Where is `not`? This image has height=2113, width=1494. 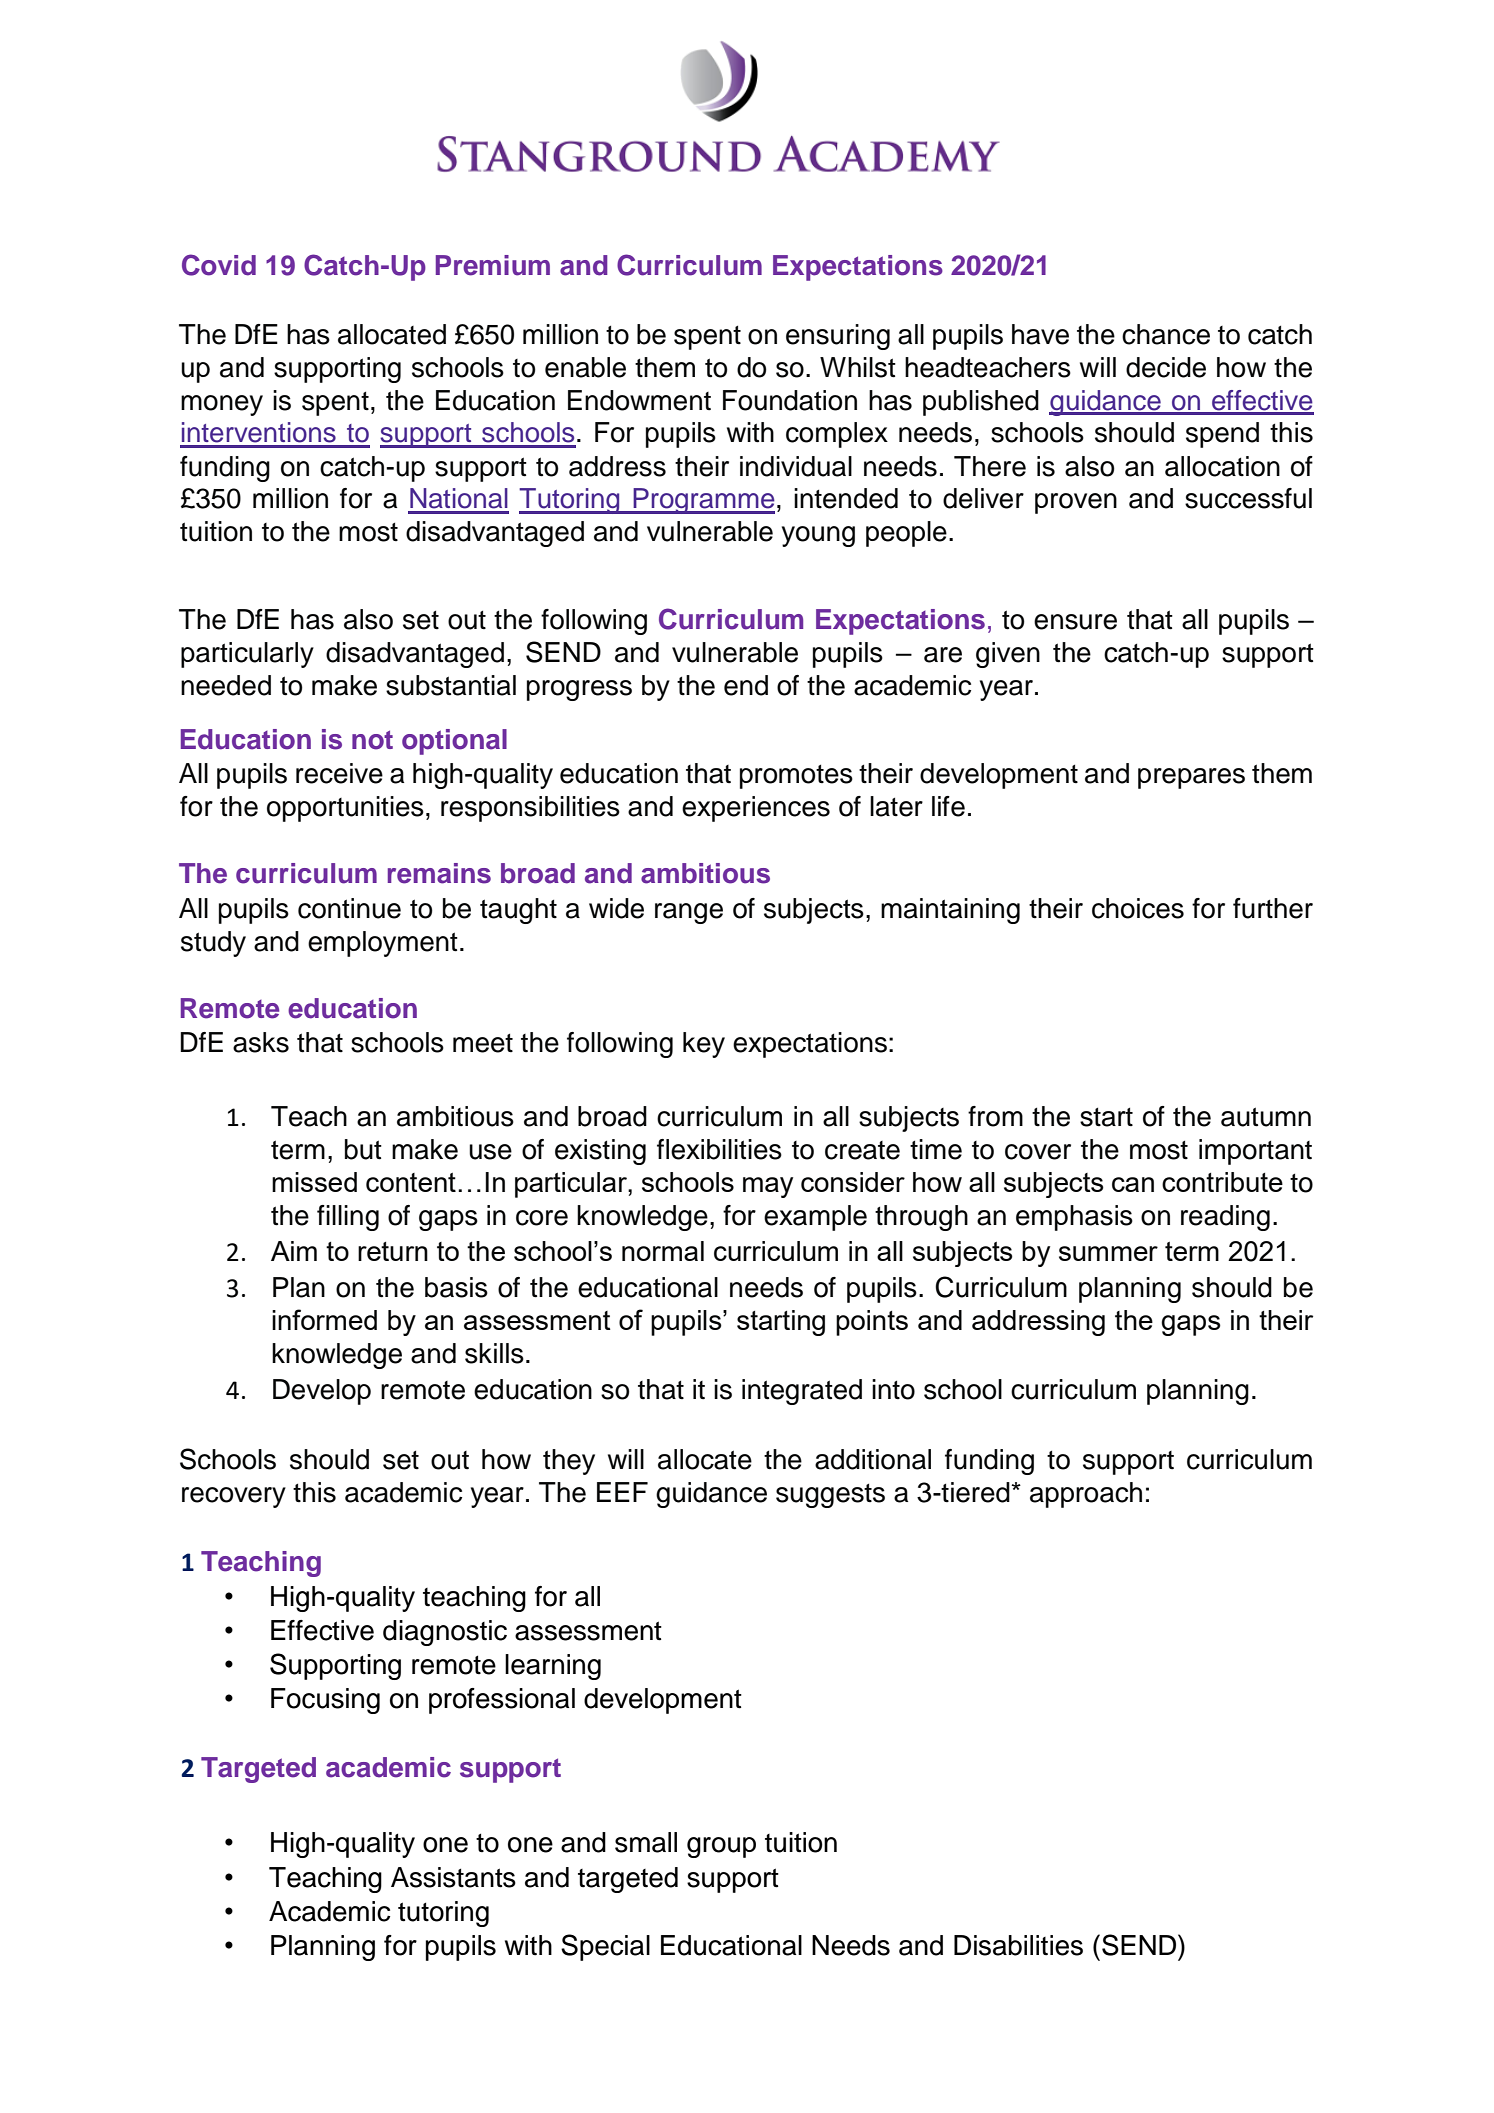
not is located at coordinates (372, 740).
